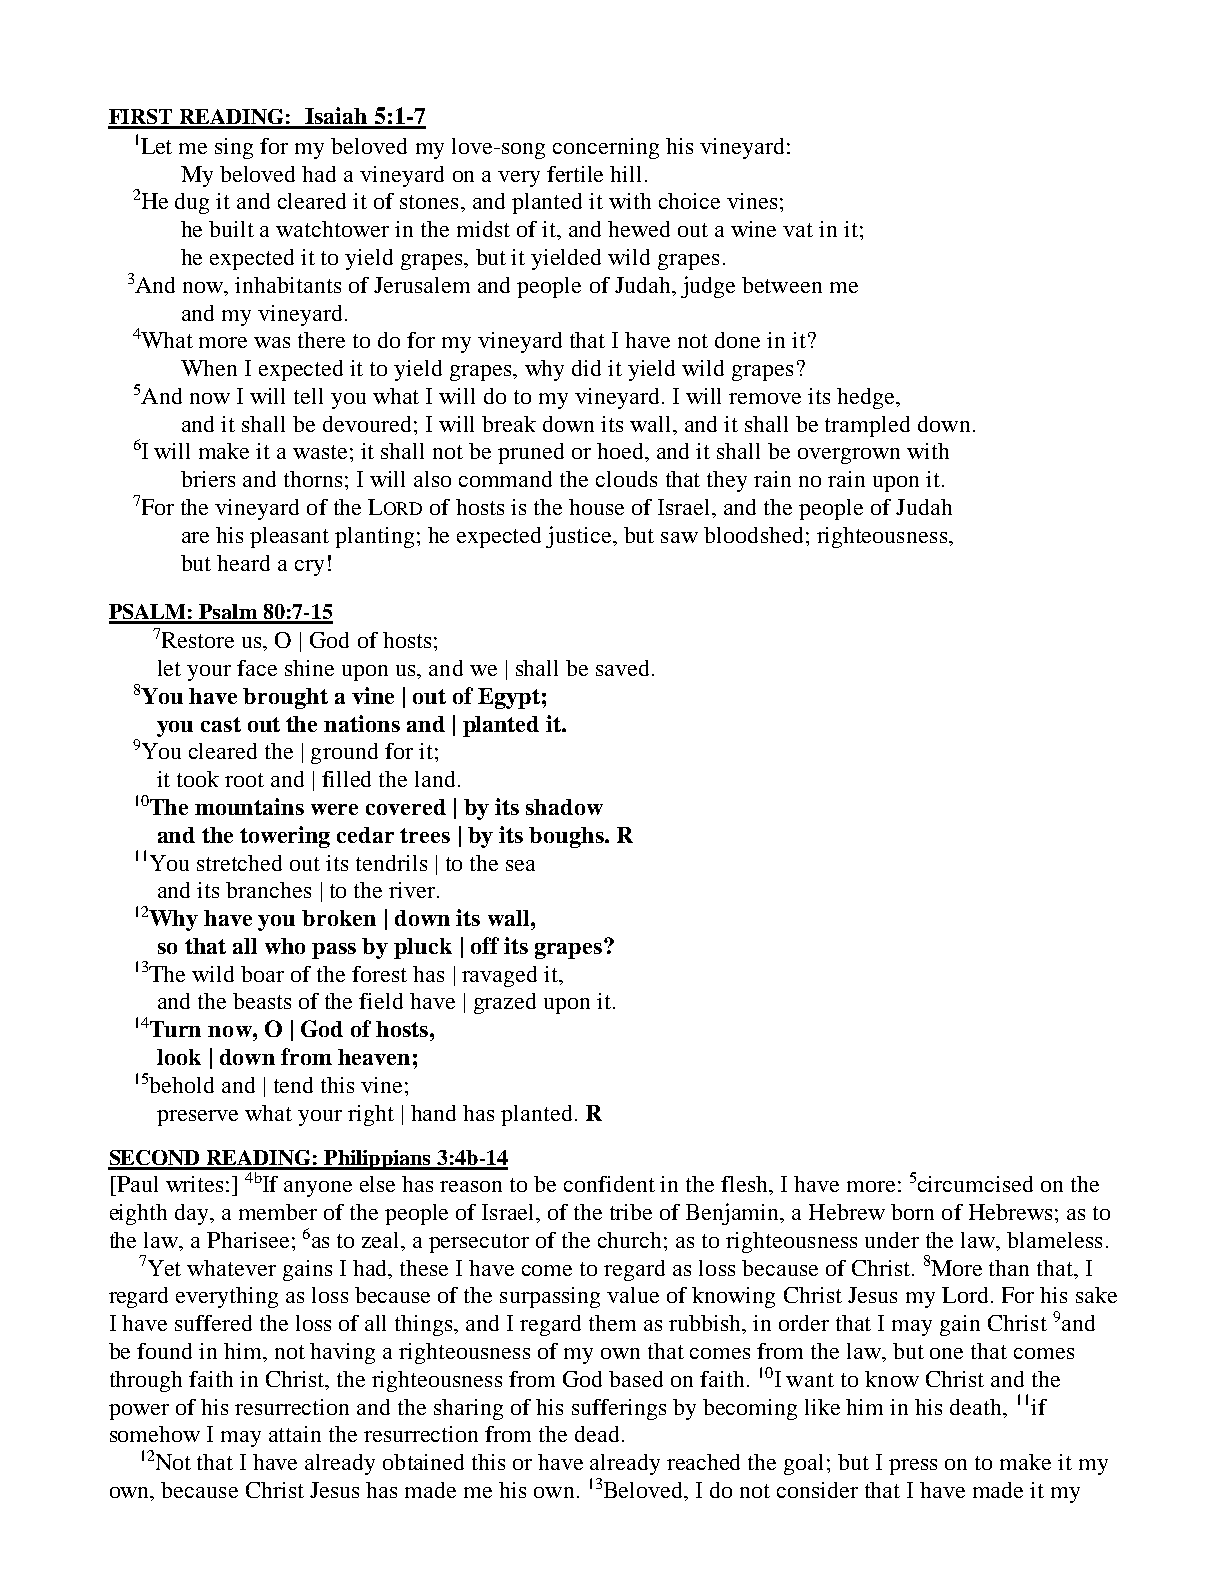 Image resolution: width=1232 pixels, height=1594 pixels. What do you see at coordinates (597, 1434) in the page?
I see `dead` at bounding box center [597, 1434].
